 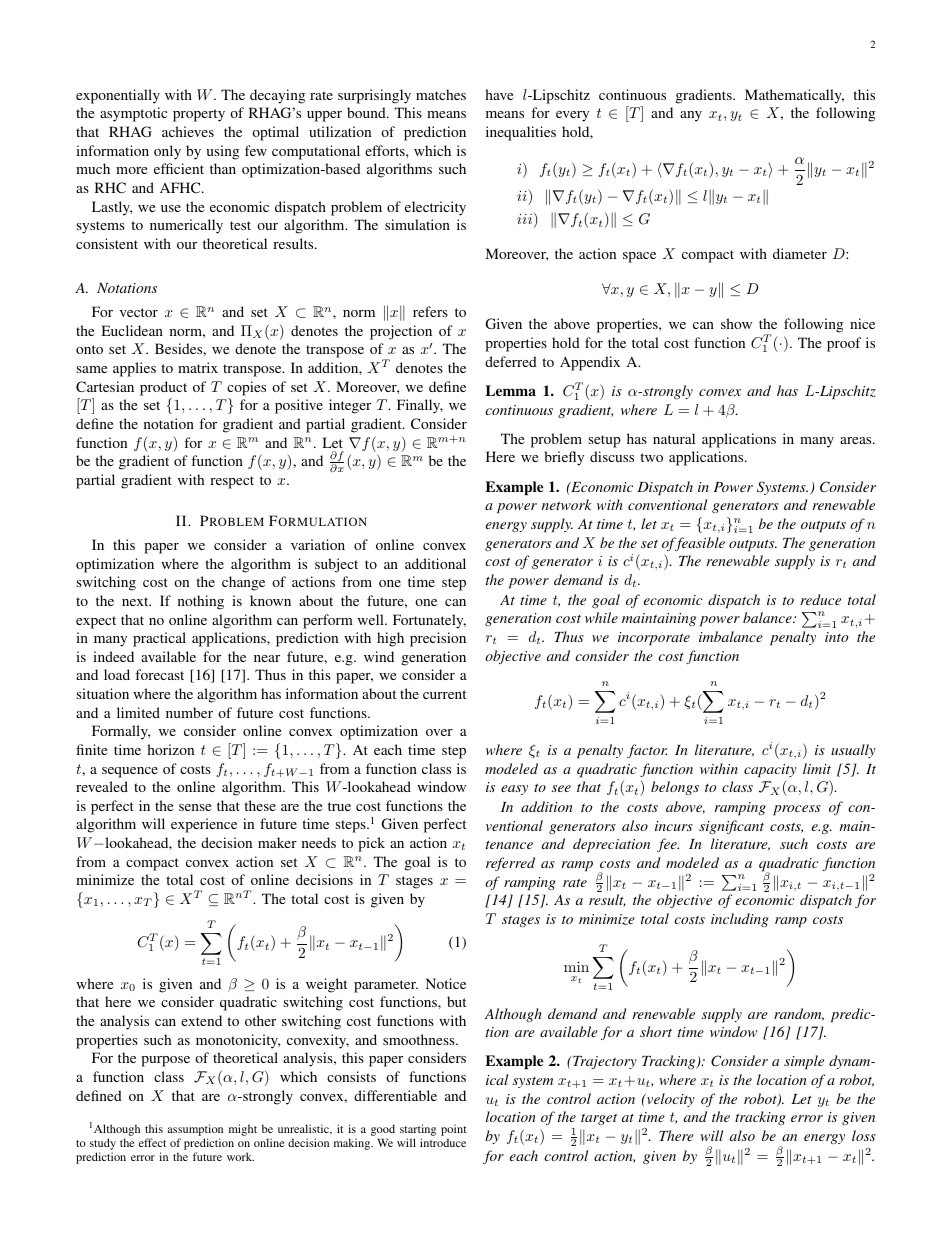 What do you see at coordinates (521, 133) in the page?
I see `inequalities` at bounding box center [521, 133].
